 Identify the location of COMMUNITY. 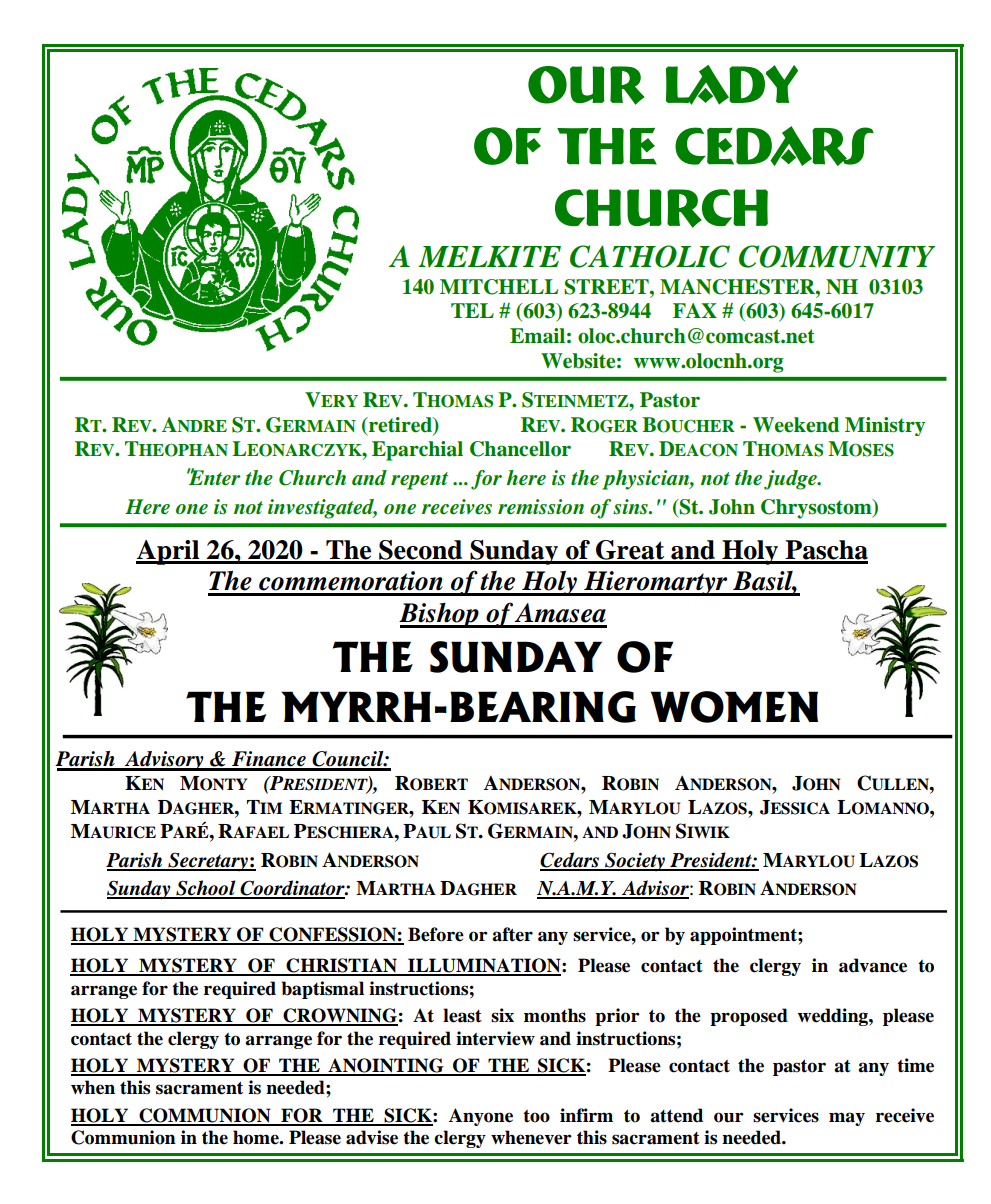
(837, 256).
